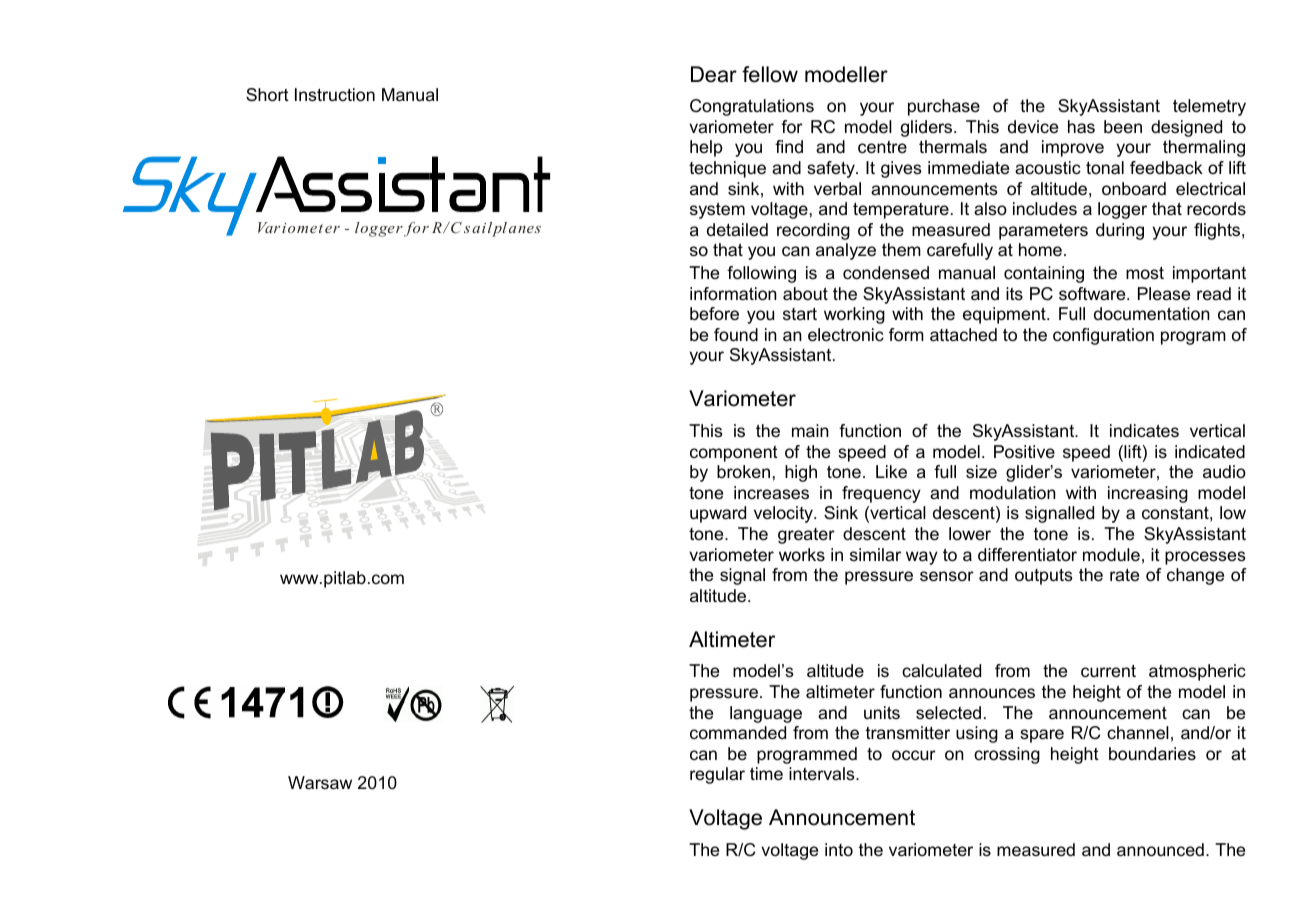 This image has height=924, width=1308. What do you see at coordinates (761, 274) in the image?
I see `following` at bounding box center [761, 274].
